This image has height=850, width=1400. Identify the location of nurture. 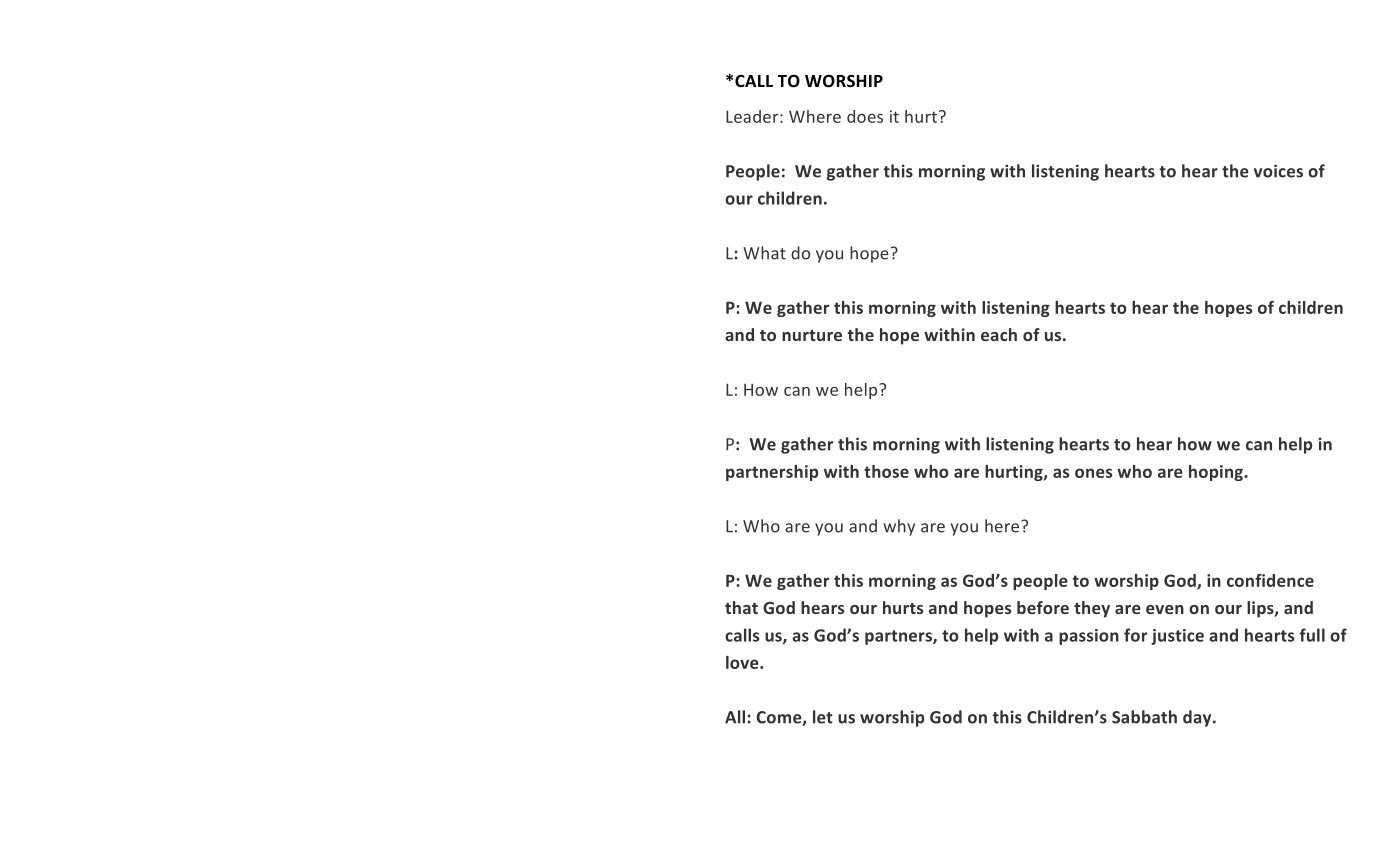
(812, 335).
